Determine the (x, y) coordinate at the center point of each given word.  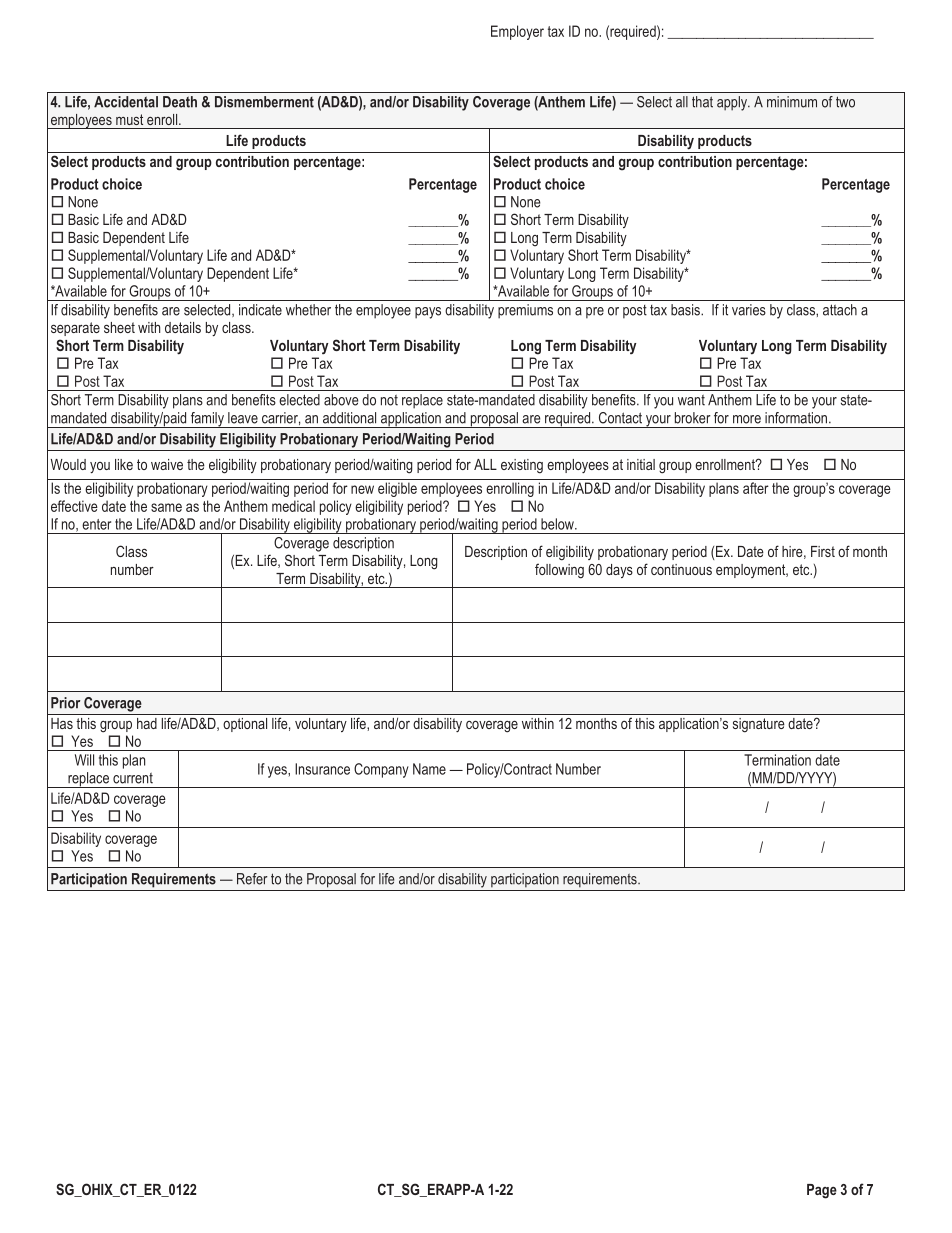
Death (180, 102)
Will (84, 760)
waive (167, 464)
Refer (252, 879)
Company (381, 770)
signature (759, 725)
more (747, 419)
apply (733, 103)
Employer (517, 32)
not (389, 400)
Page (822, 1191)
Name (429, 769)
